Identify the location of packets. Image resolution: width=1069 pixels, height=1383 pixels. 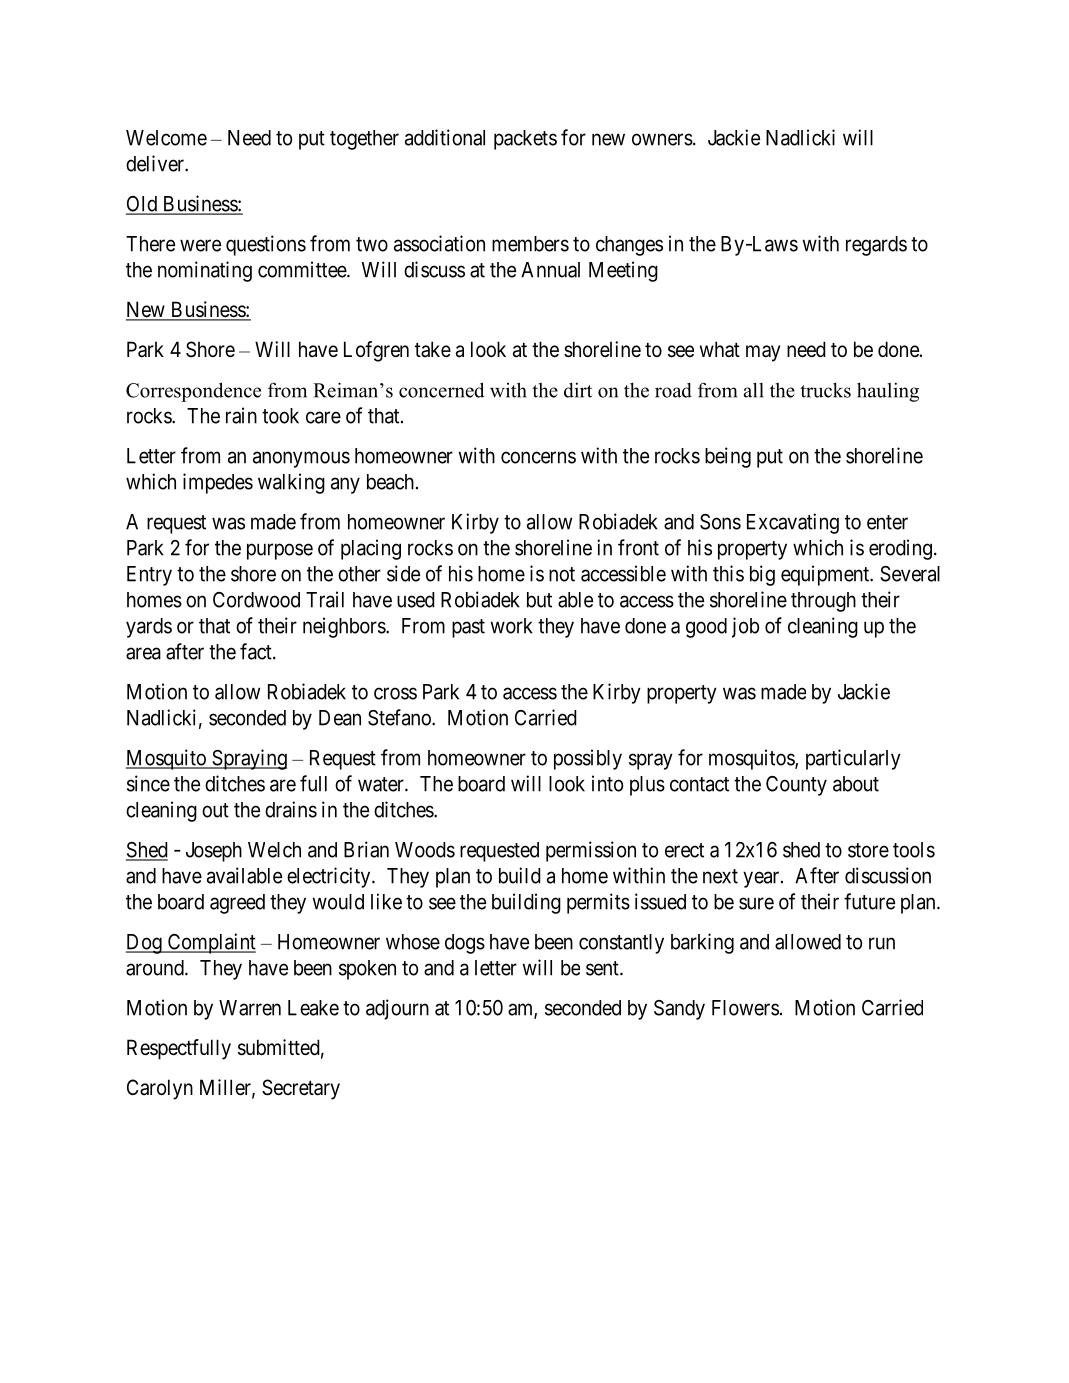
(525, 140).
